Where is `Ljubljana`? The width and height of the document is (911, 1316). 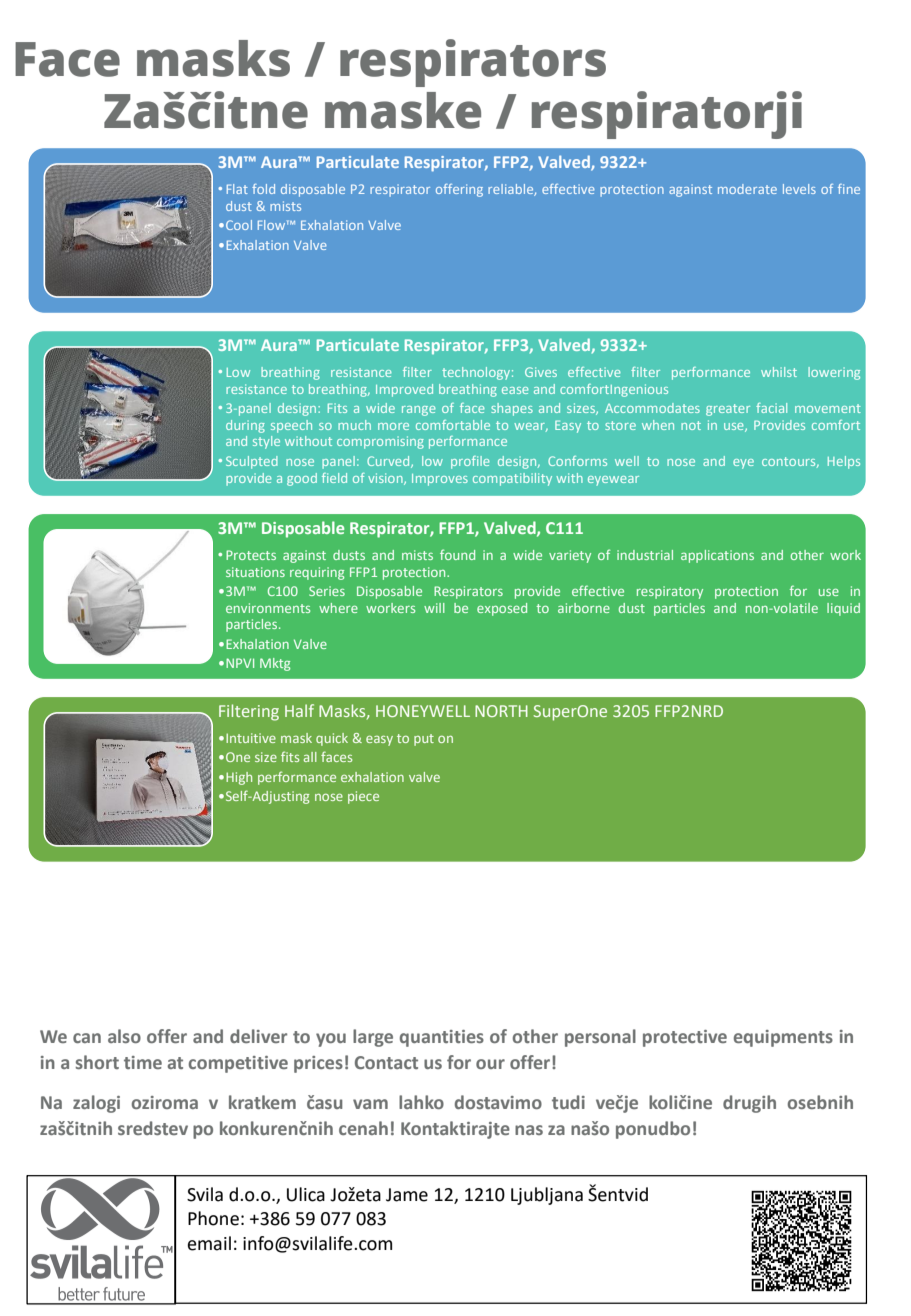 Ljubljana is located at coordinates (547, 1196).
